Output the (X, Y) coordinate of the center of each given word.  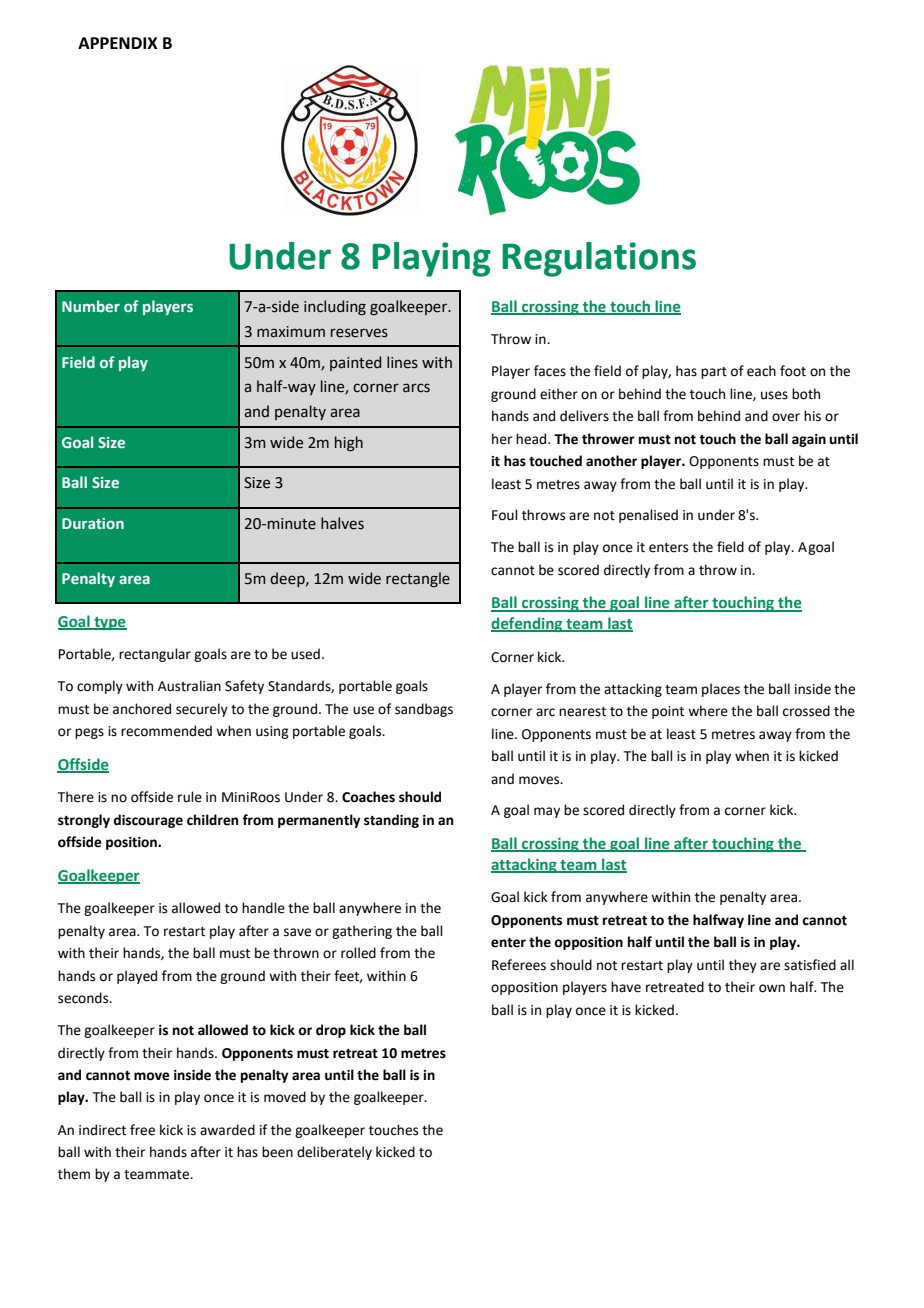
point (668, 712)
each (761, 371)
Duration (93, 523)
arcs (416, 388)
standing (391, 821)
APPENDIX (118, 43)
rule (190, 797)
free (142, 1130)
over (786, 417)
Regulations (599, 259)
